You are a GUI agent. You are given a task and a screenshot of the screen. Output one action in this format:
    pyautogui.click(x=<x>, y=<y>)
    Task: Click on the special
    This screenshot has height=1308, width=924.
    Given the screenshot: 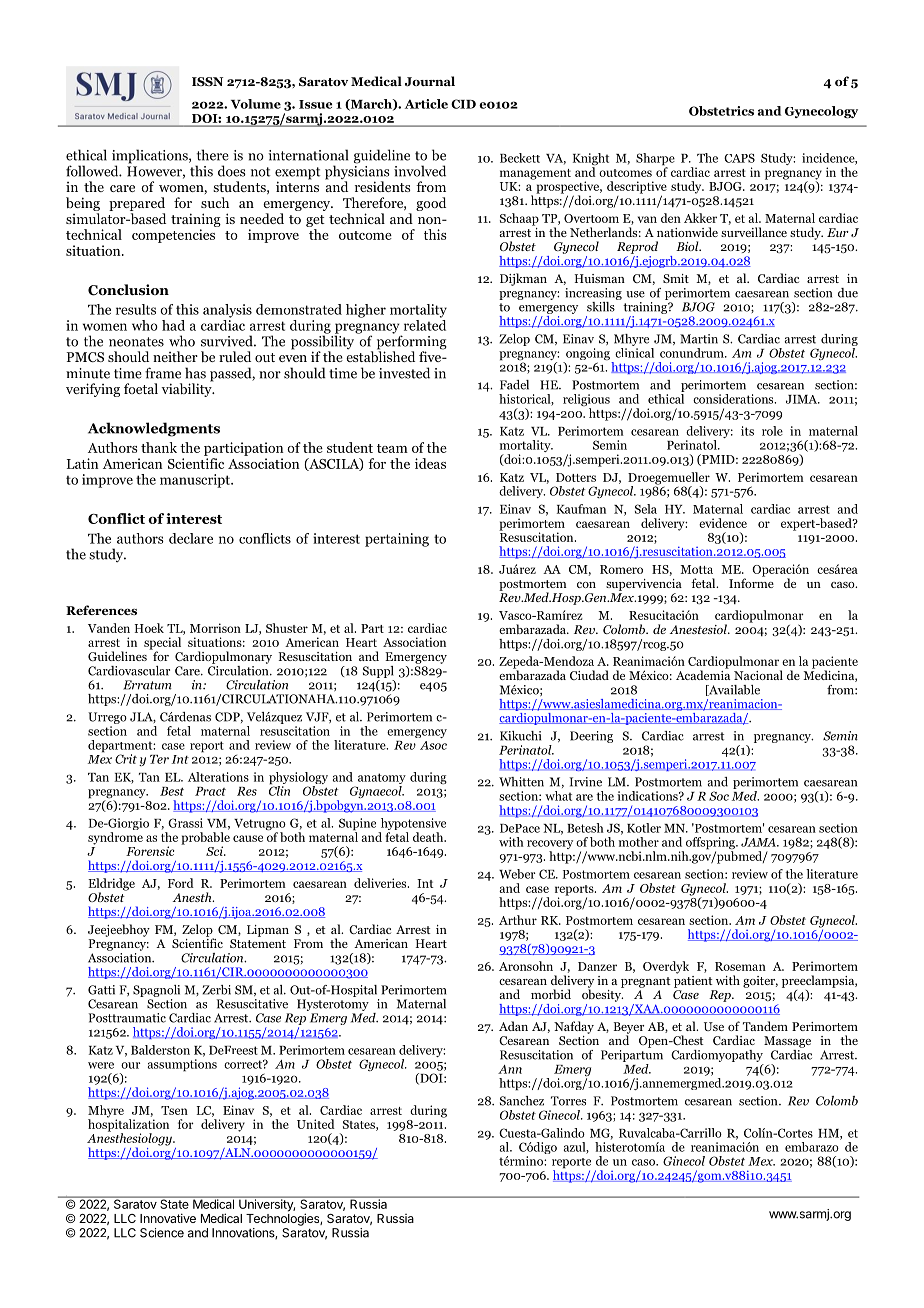 What is the action you would take?
    pyautogui.click(x=162, y=644)
